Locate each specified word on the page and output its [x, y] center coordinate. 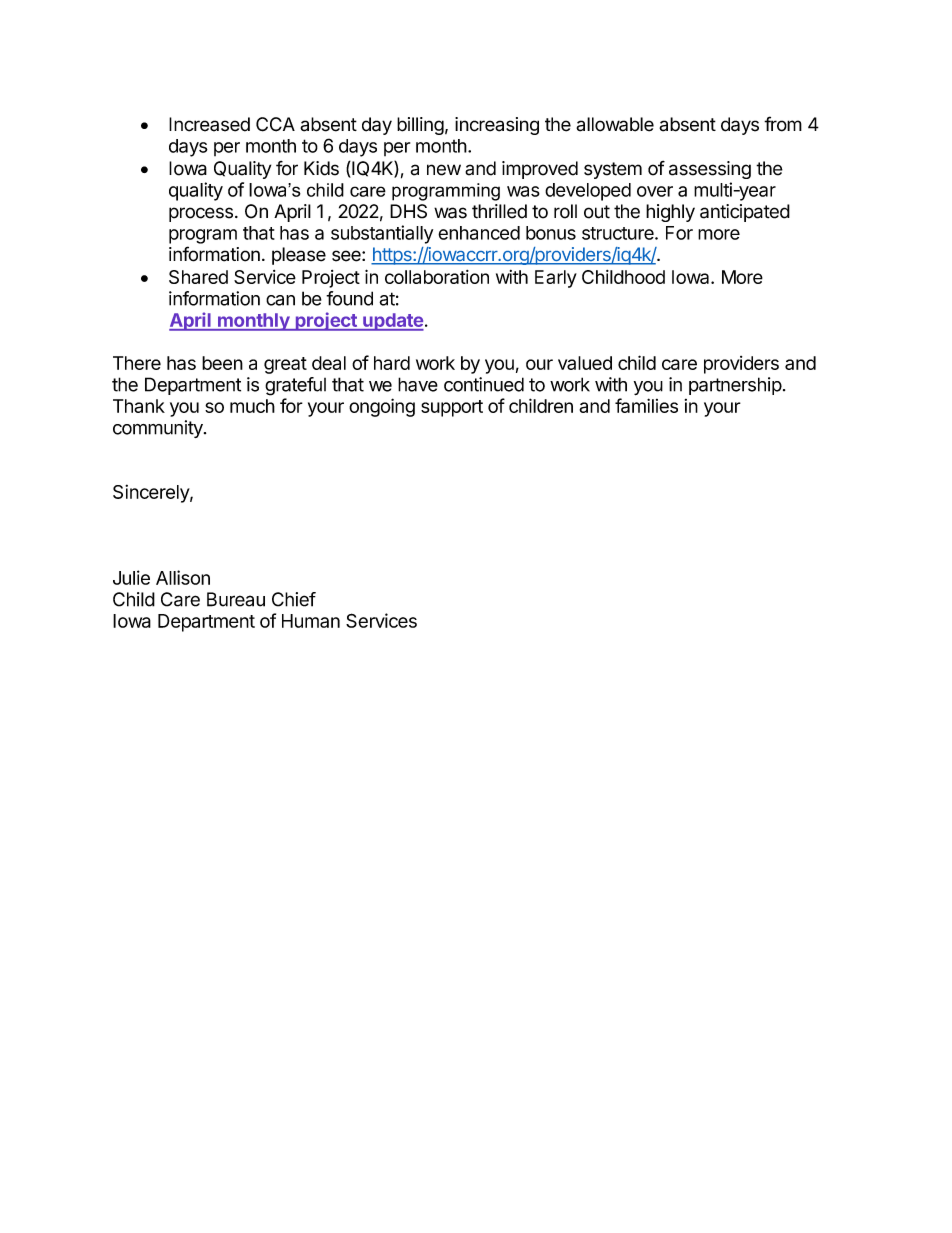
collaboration [437, 277]
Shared [198, 277]
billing [420, 126]
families [646, 405]
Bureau [236, 599]
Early [556, 279]
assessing [710, 170]
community [159, 429]
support [452, 408]
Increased [209, 124]
